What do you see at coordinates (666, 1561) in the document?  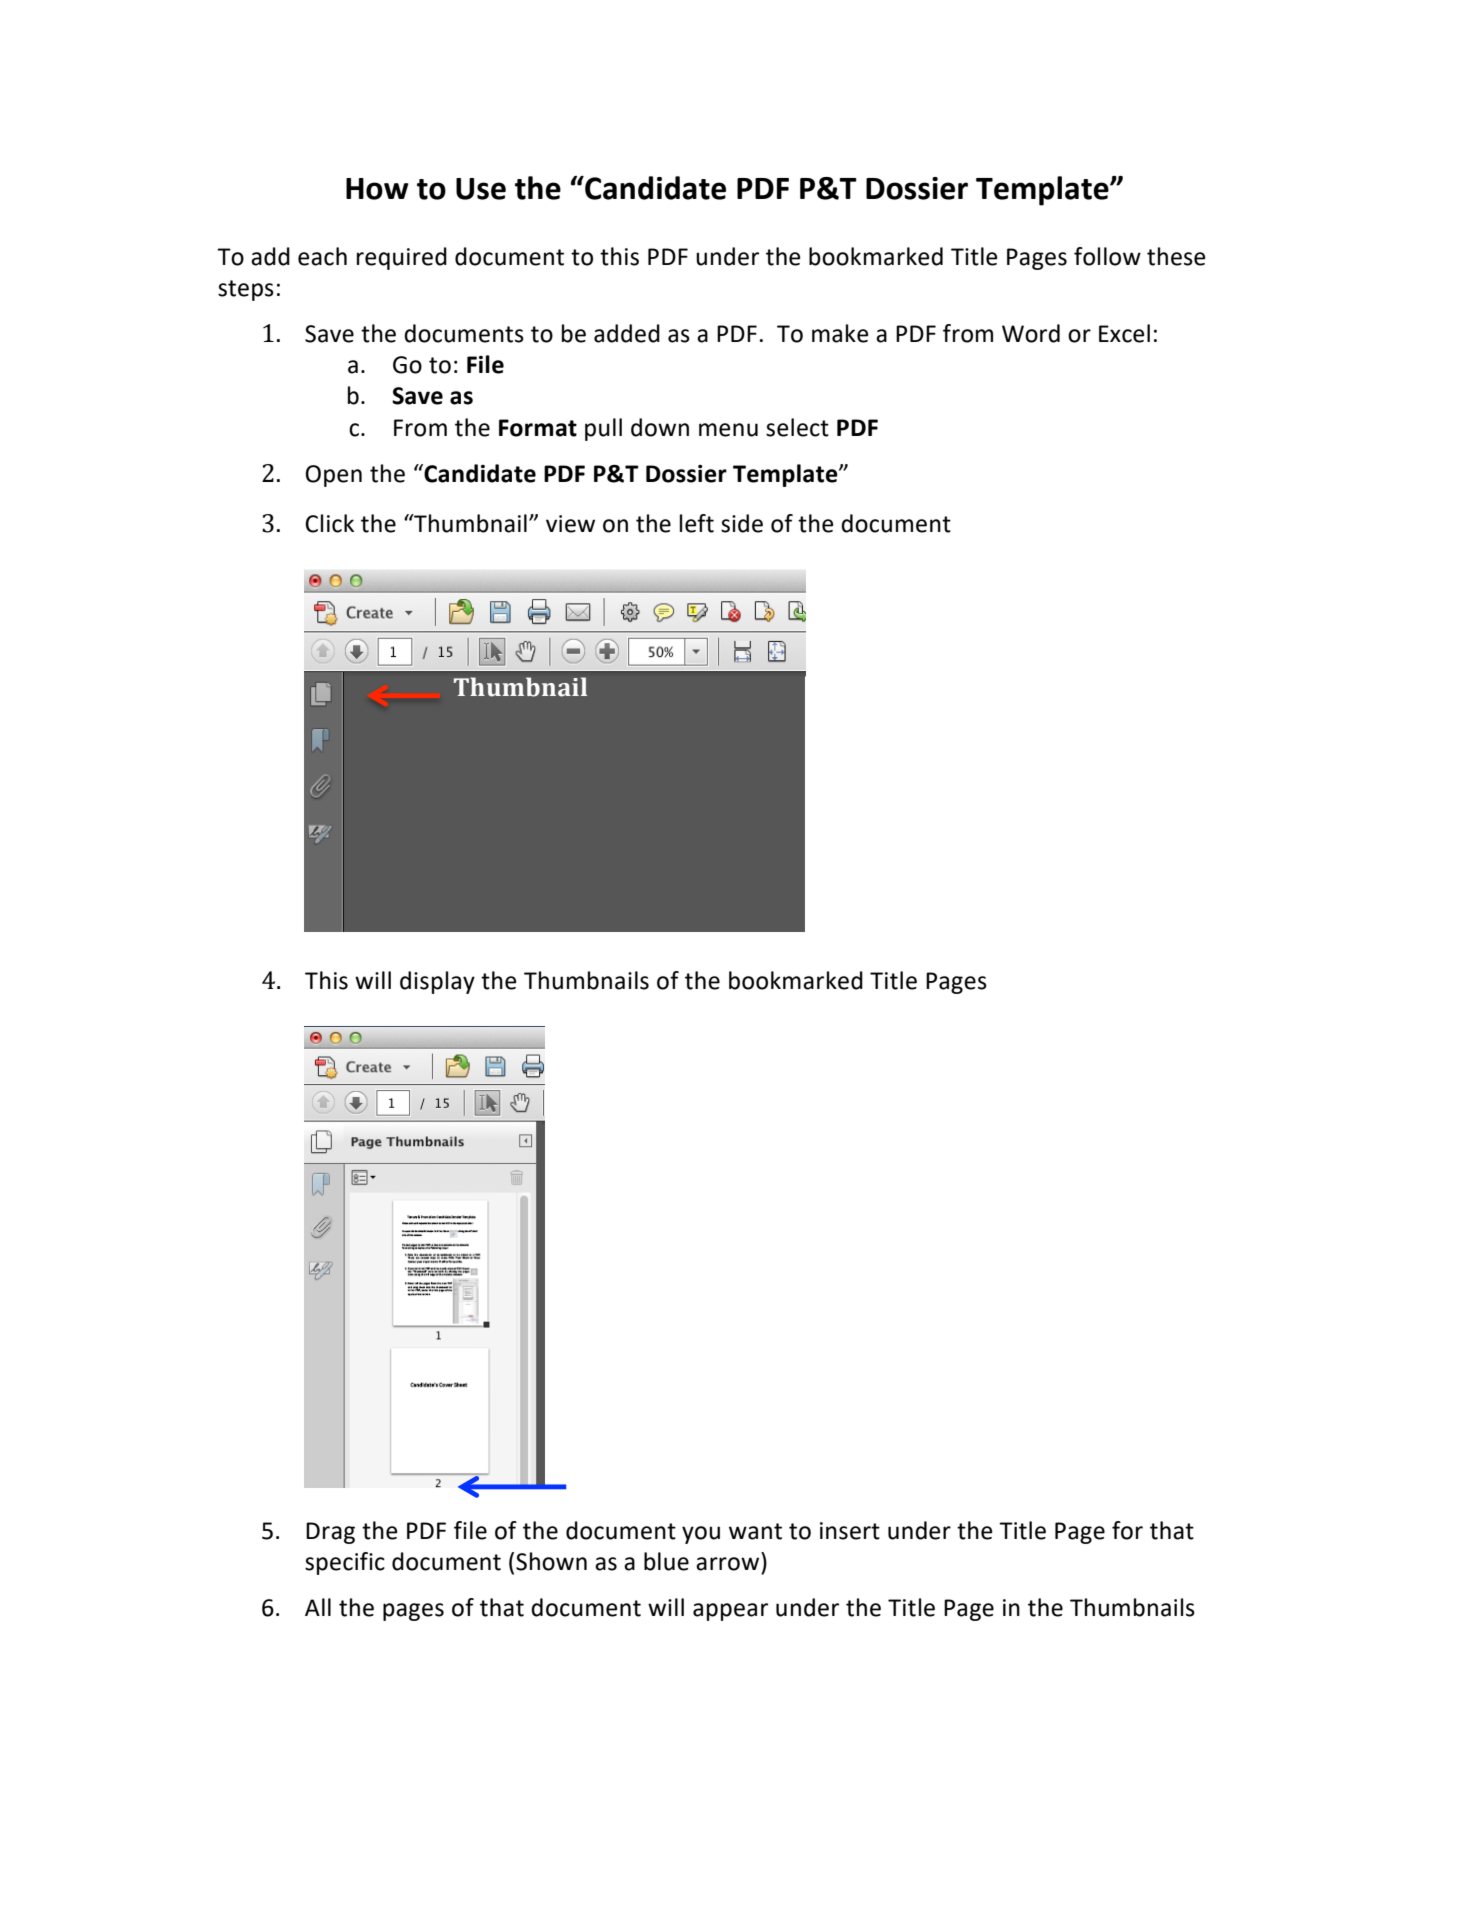 I see `blue` at bounding box center [666, 1561].
